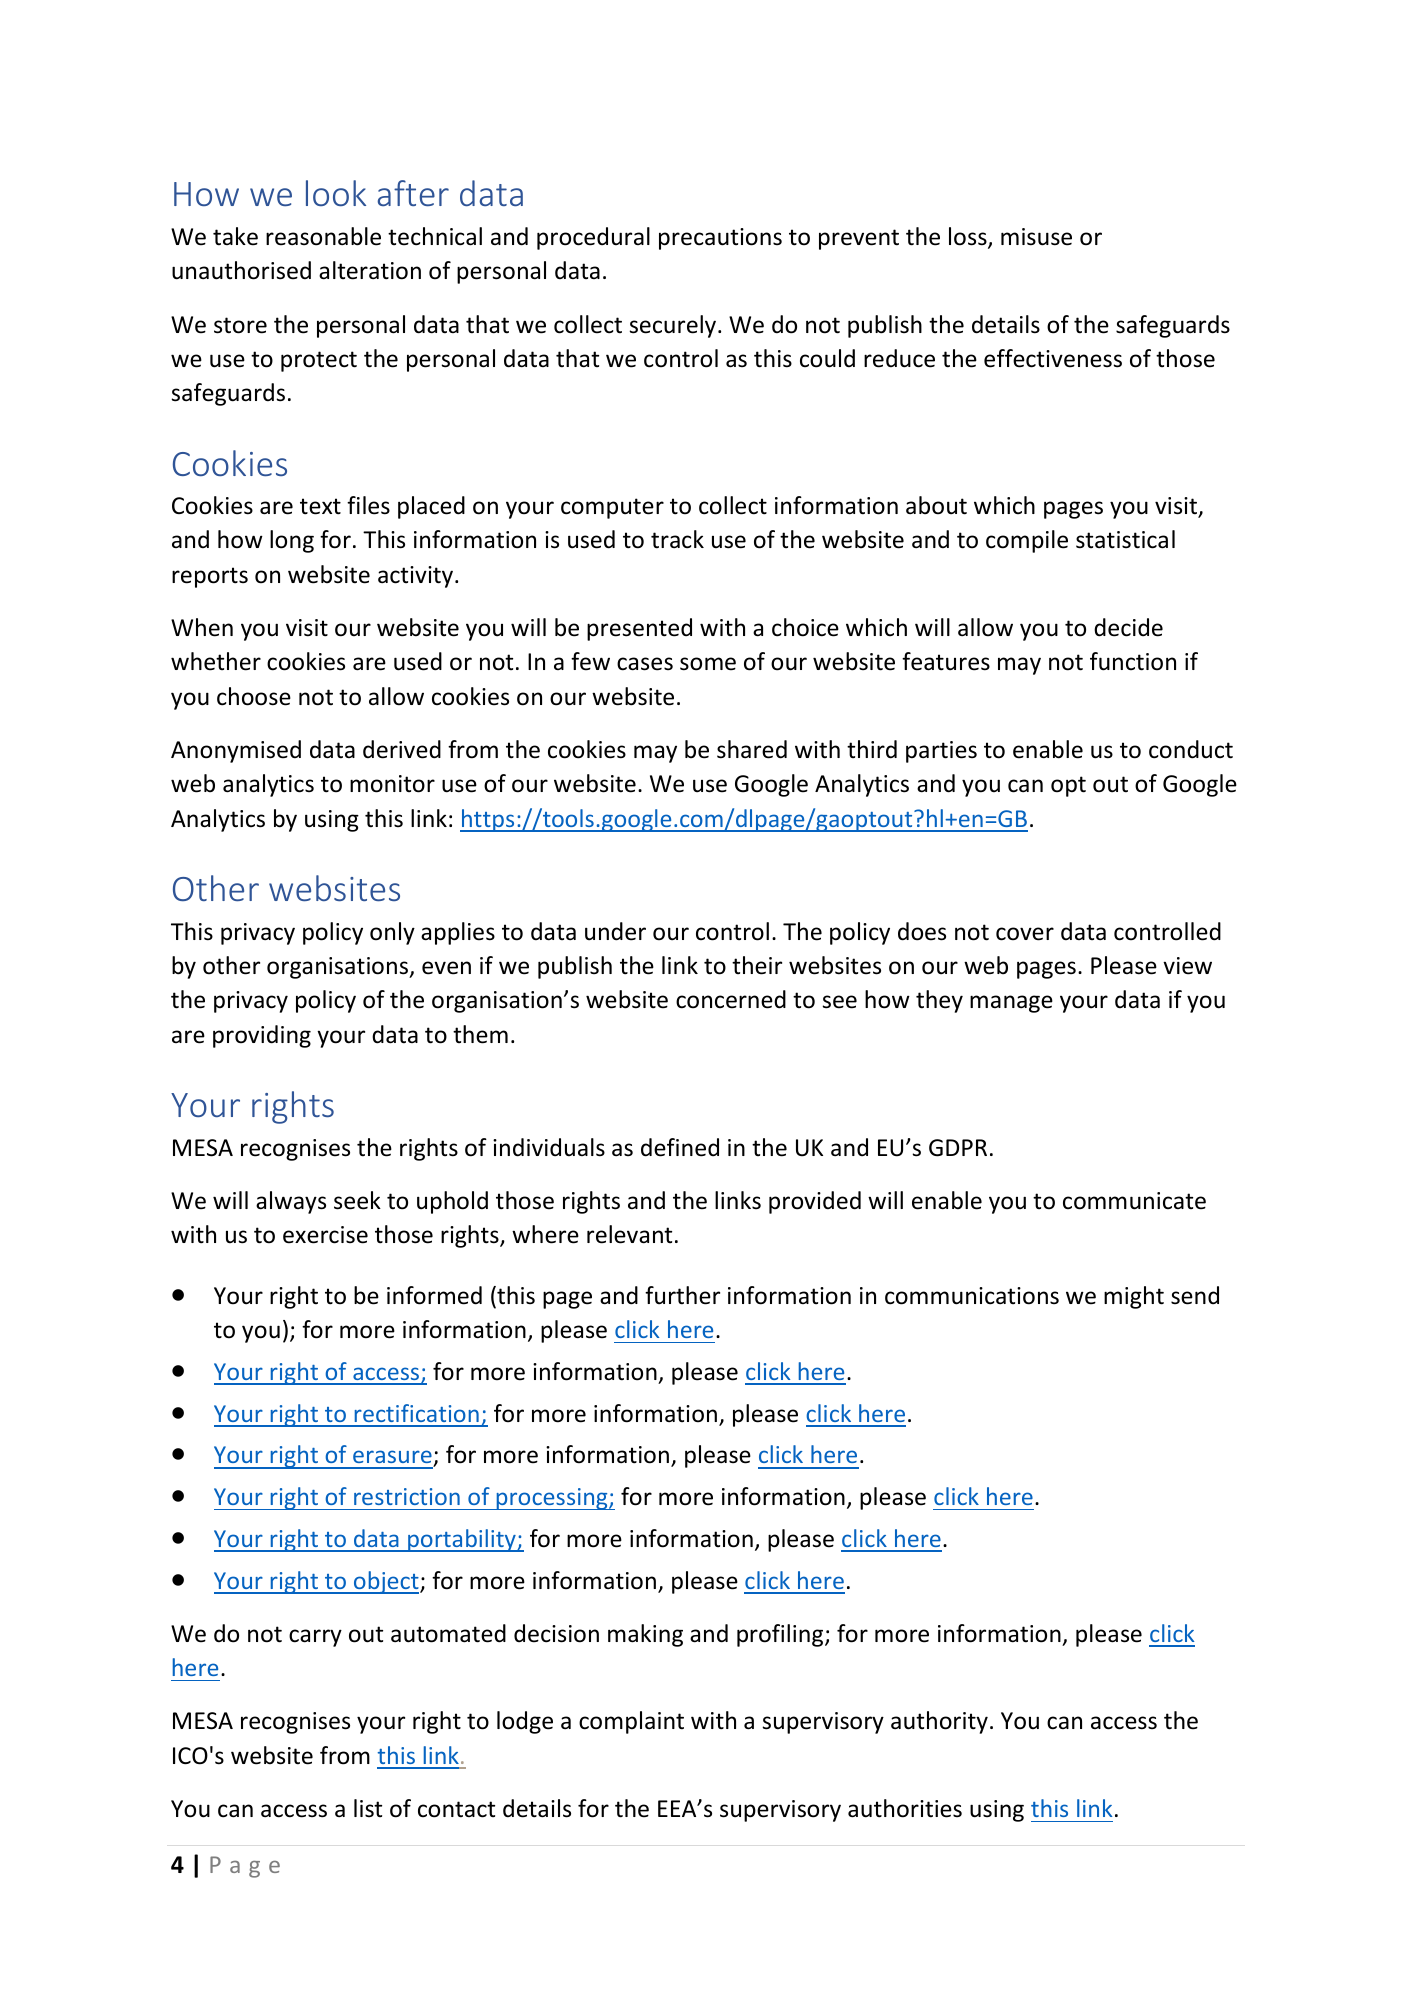 Image resolution: width=1412 pixels, height=1996 pixels. What do you see at coordinates (631, 1722) in the image?
I see `complaint` at bounding box center [631, 1722].
